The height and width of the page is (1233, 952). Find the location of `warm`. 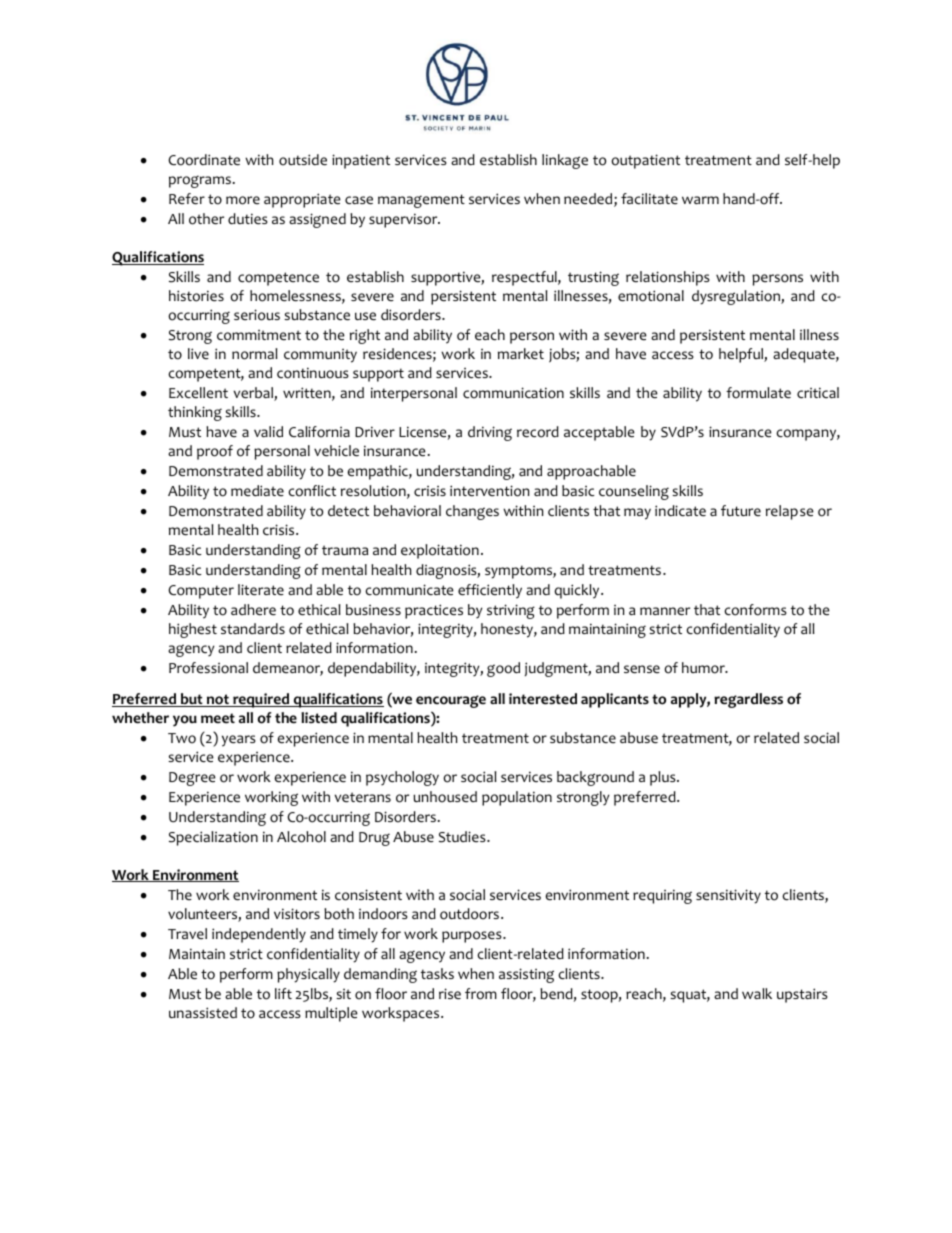

warm is located at coordinates (700, 200).
